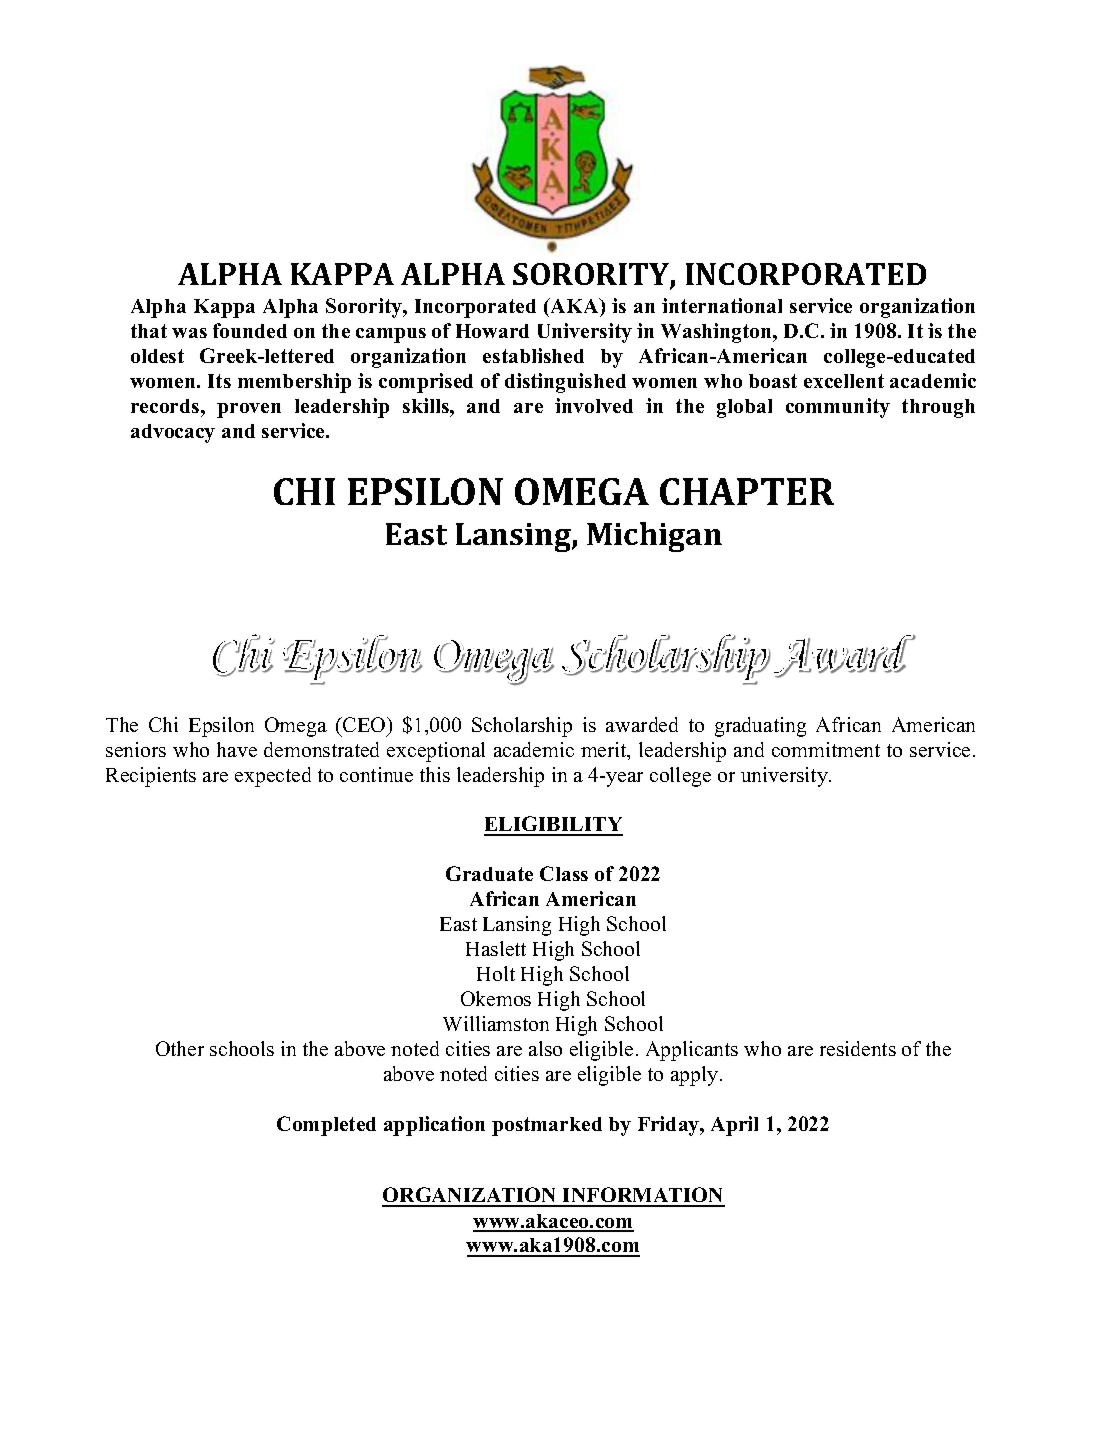 This screenshot has height=1432, width=1107. Describe the element at coordinates (760, 727) in the screenshot. I see `graduating` at that location.
